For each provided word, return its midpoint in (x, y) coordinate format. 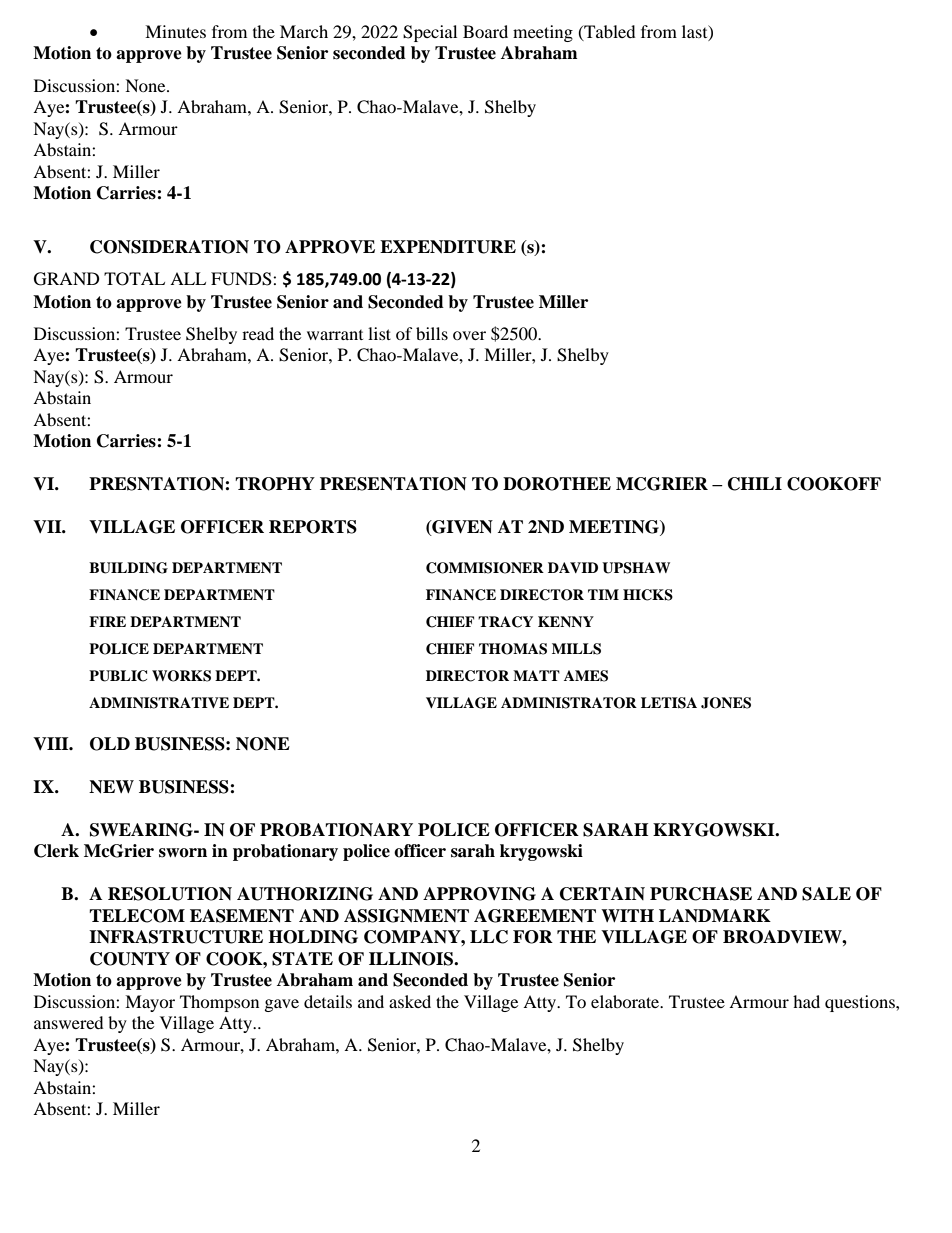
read (258, 333)
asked (410, 1001)
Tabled (609, 32)
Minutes (175, 31)
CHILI (755, 484)
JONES (726, 703)
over (469, 335)
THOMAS (513, 649)
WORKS (181, 676)
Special (430, 33)
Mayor (150, 1003)
